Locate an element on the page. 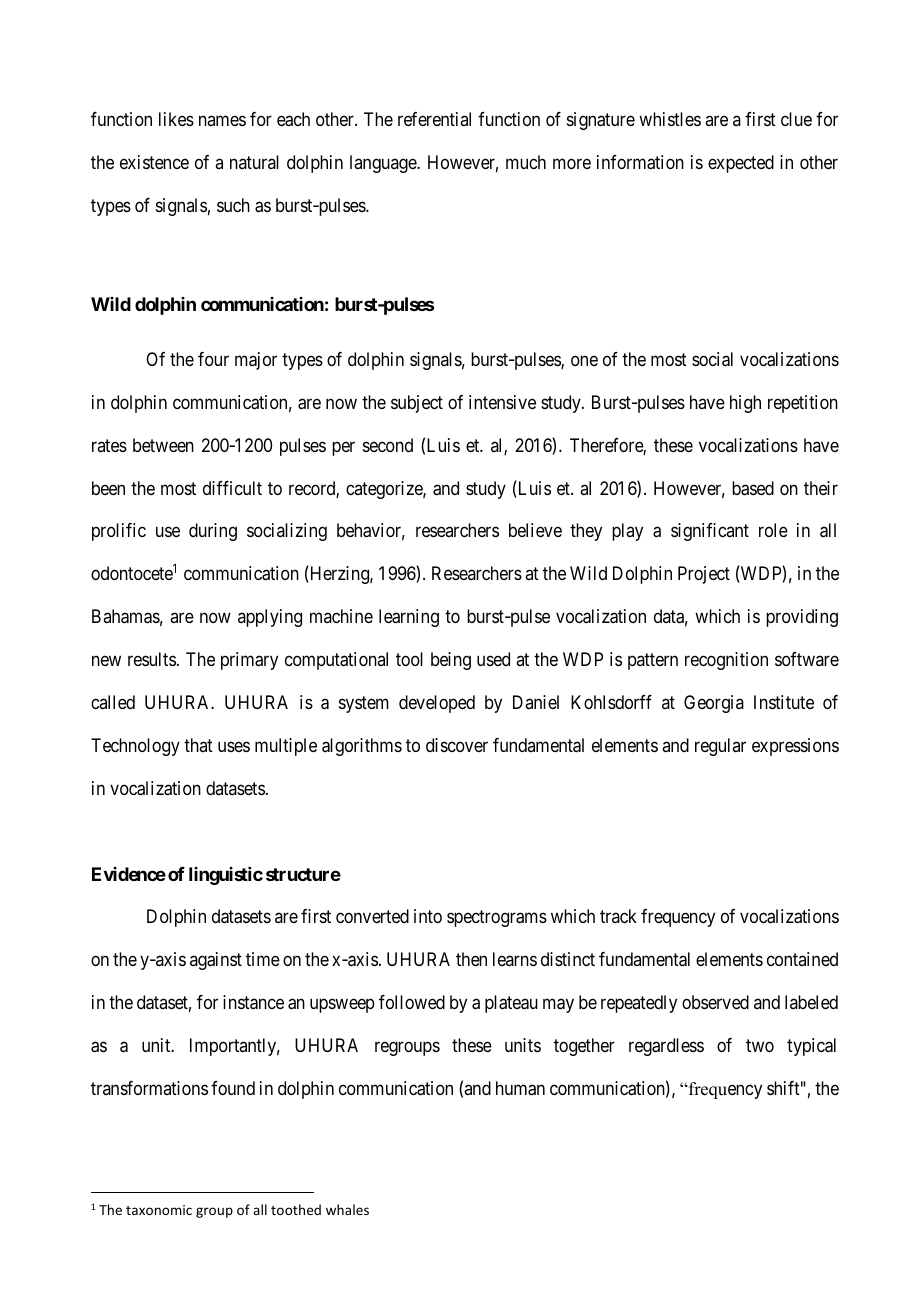 Image resolution: width=924 pixels, height=1308 pixels. taxonomic is located at coordinates (159, 1210).
